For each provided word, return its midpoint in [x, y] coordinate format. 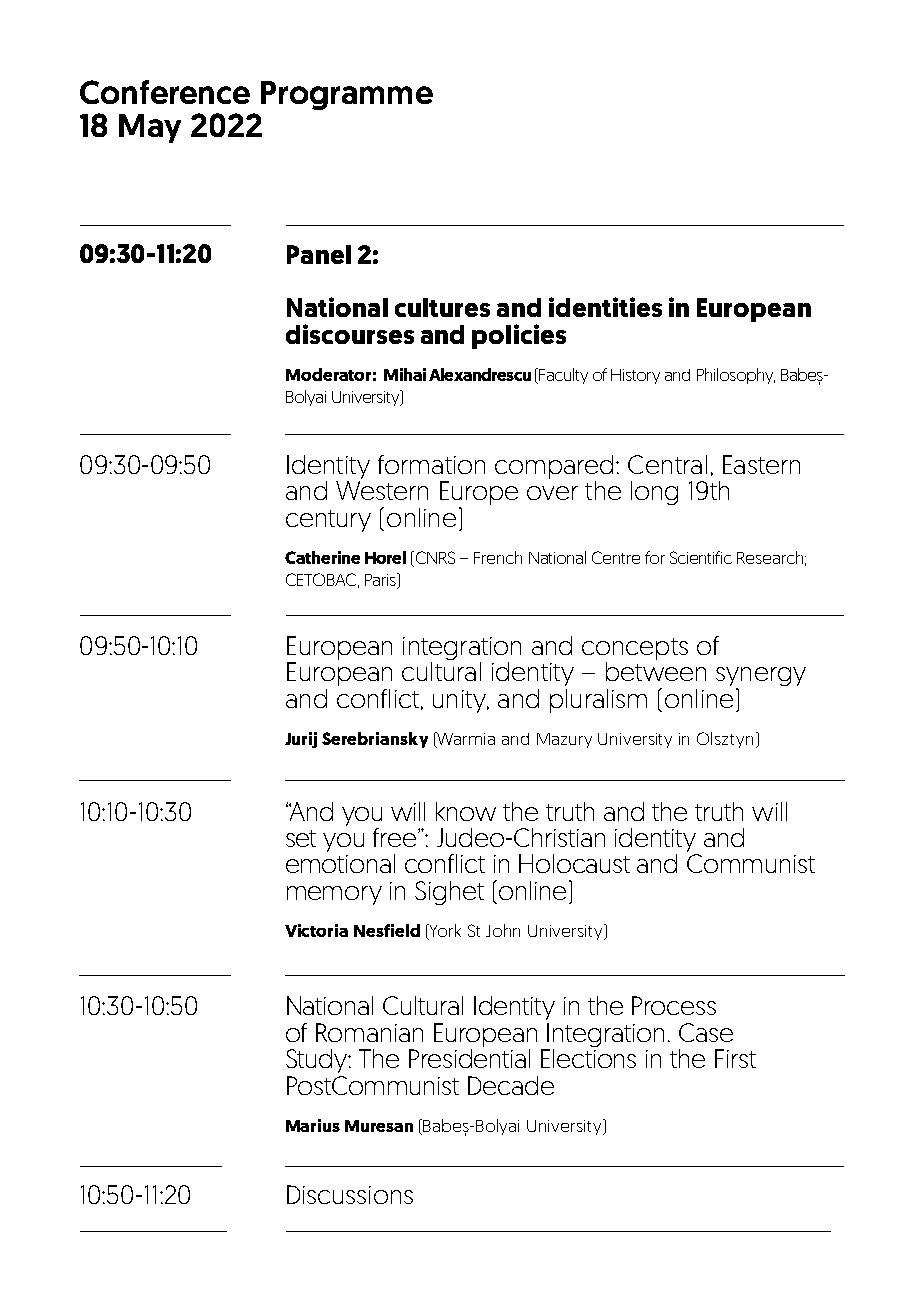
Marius [313, 1125]
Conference [165, 92]
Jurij [301, 740]
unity [460, 701]
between [656, 671]
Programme [347, 95]
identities [605, 307]
